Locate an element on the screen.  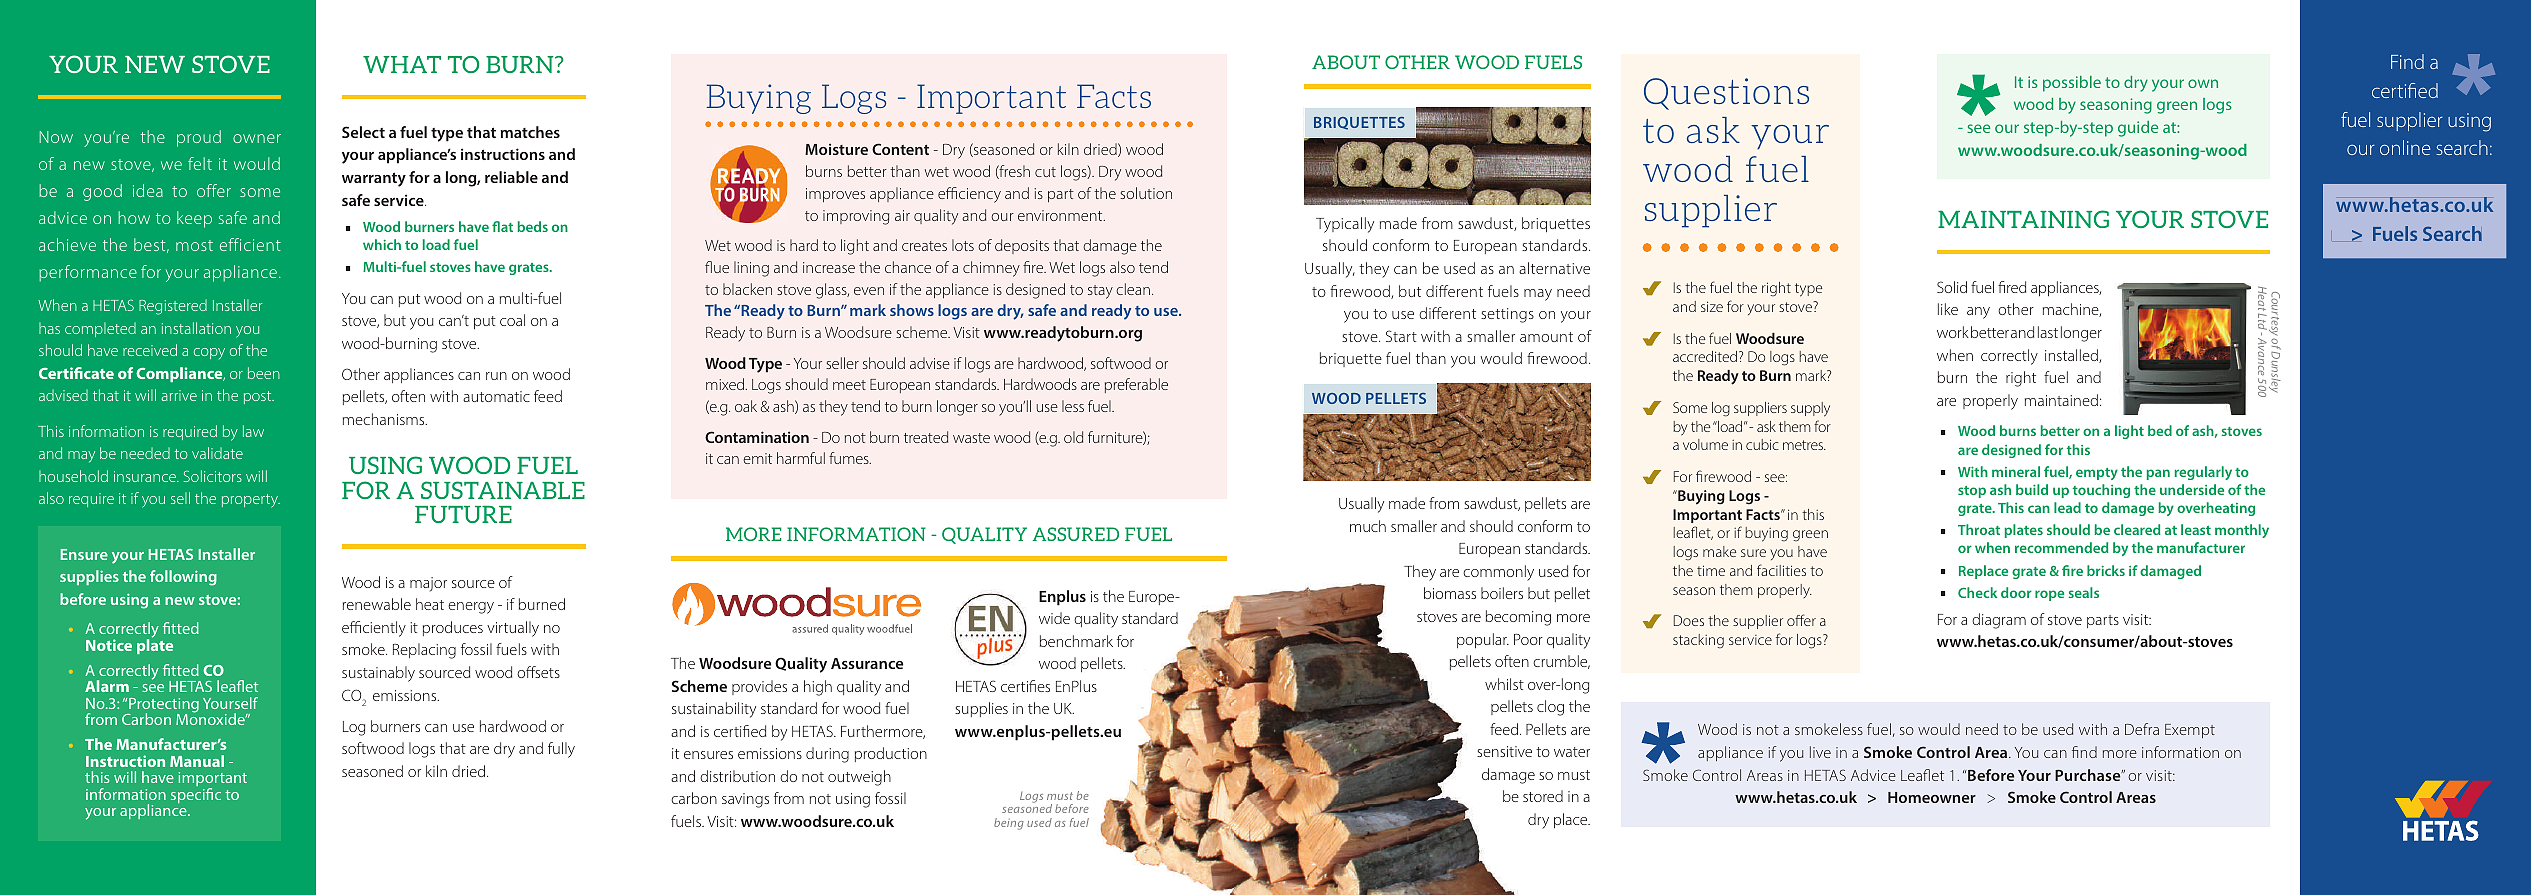
possible is located at coordinates (2072, 84).
